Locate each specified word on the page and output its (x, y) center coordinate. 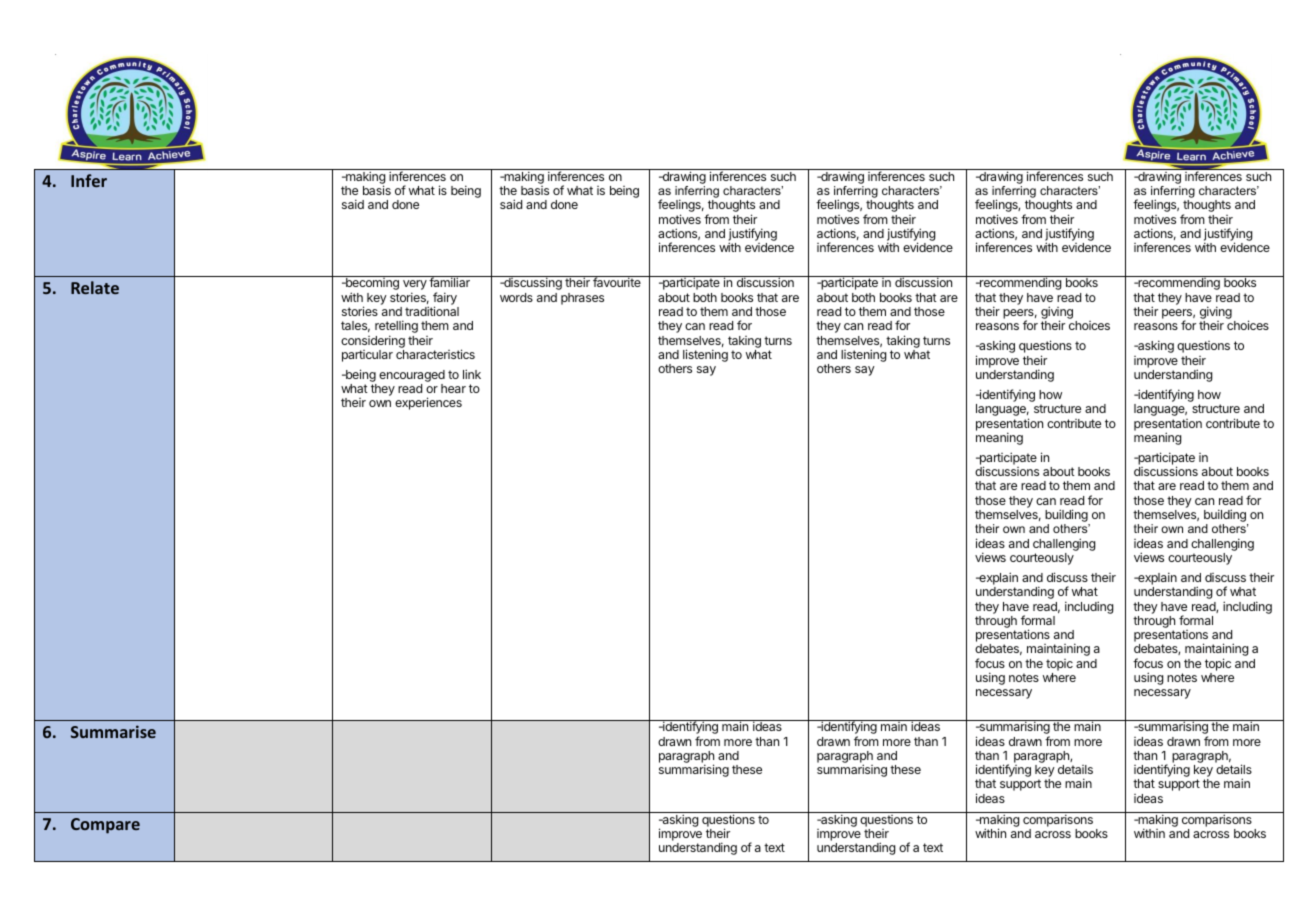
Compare (105, 826)
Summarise (113, 731)
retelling (396, 328)
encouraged (412, 376)
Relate (95, 287)
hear (453, 388)
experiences (428, 403)
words (516, 297)
